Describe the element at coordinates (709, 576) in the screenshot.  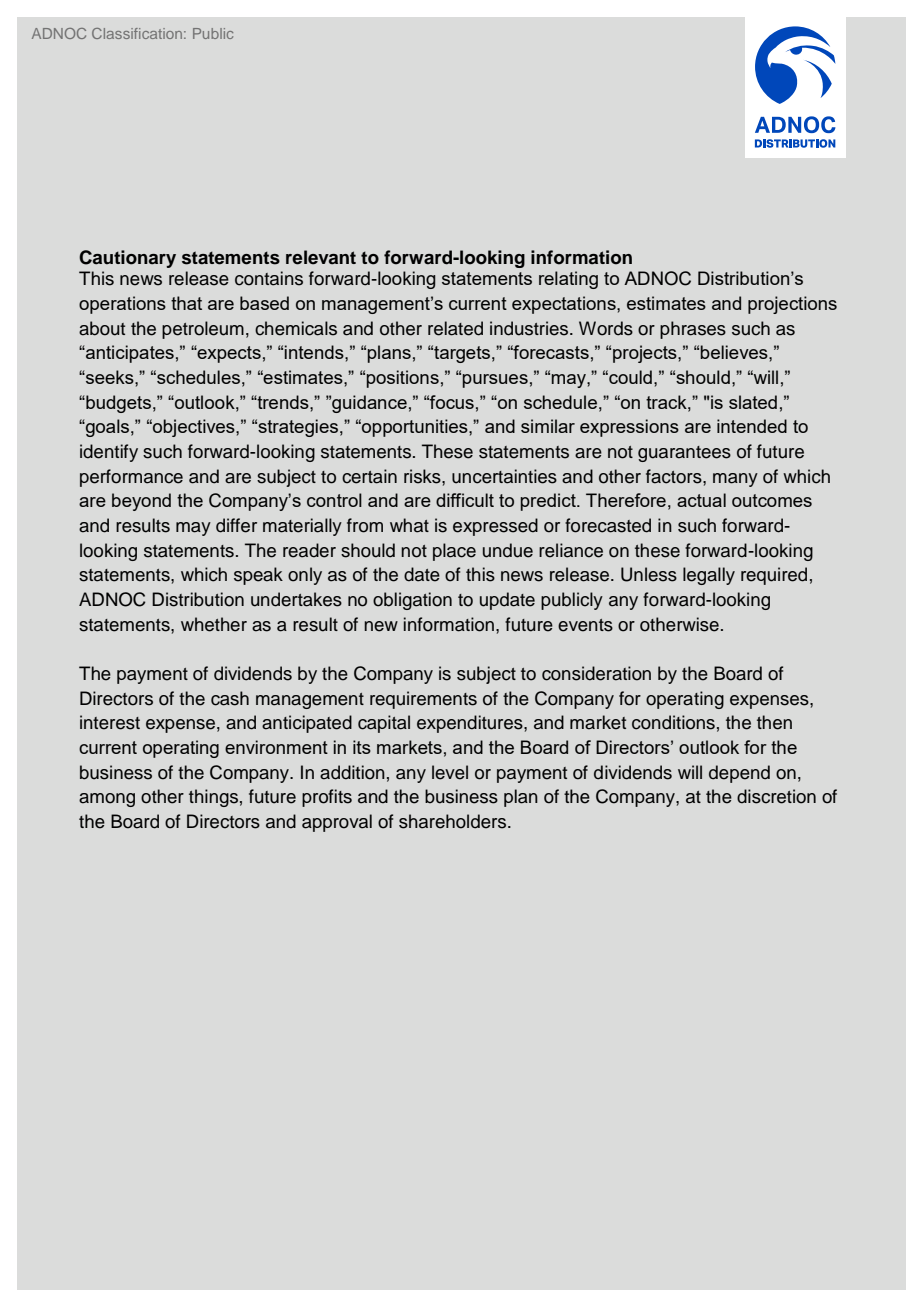
I see `legally` at that location.
